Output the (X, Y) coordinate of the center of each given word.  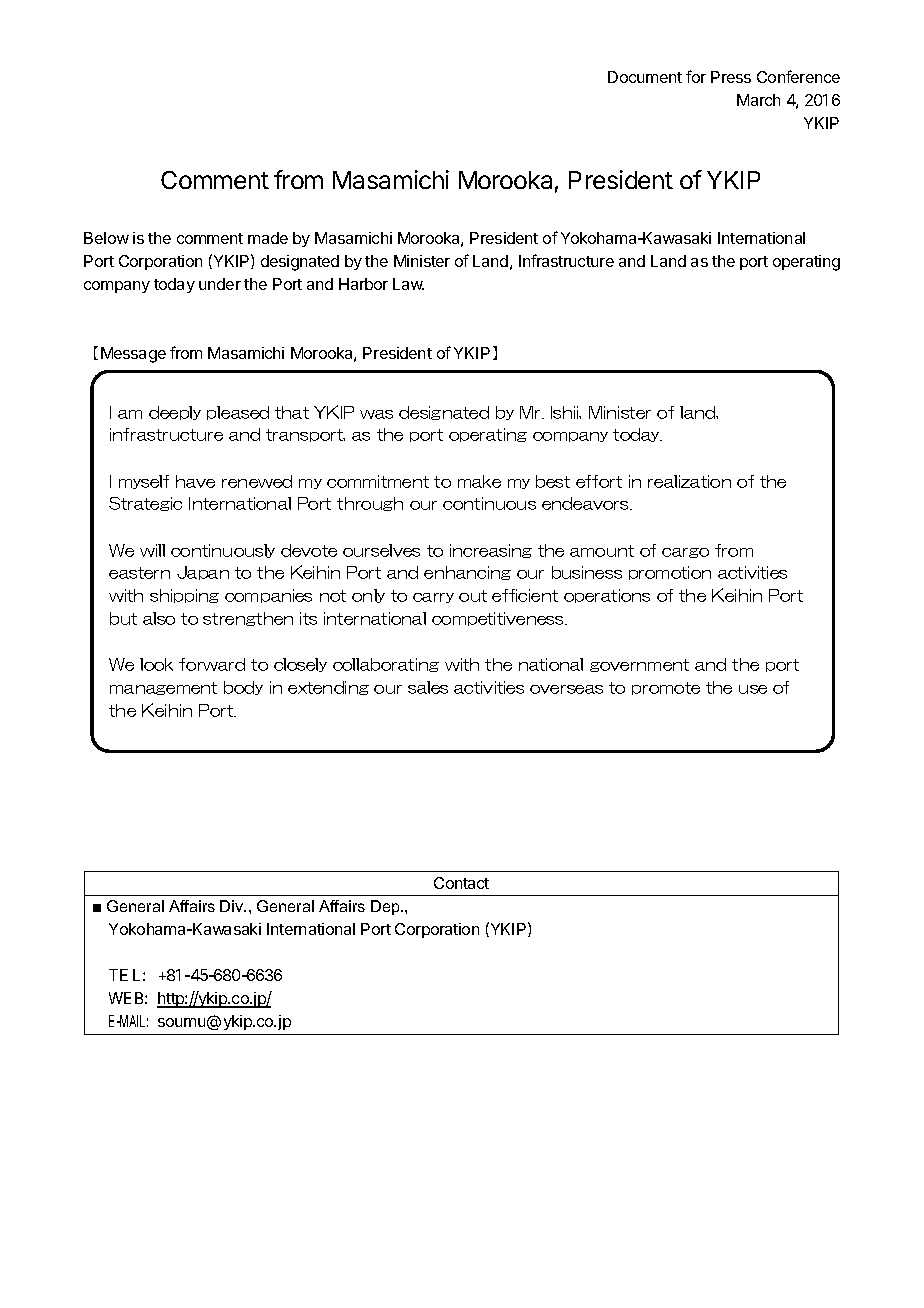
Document (645, 77)
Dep (386, 907)
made (268, 238)
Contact (461, 883)
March (758, 100)
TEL (124, 975)
